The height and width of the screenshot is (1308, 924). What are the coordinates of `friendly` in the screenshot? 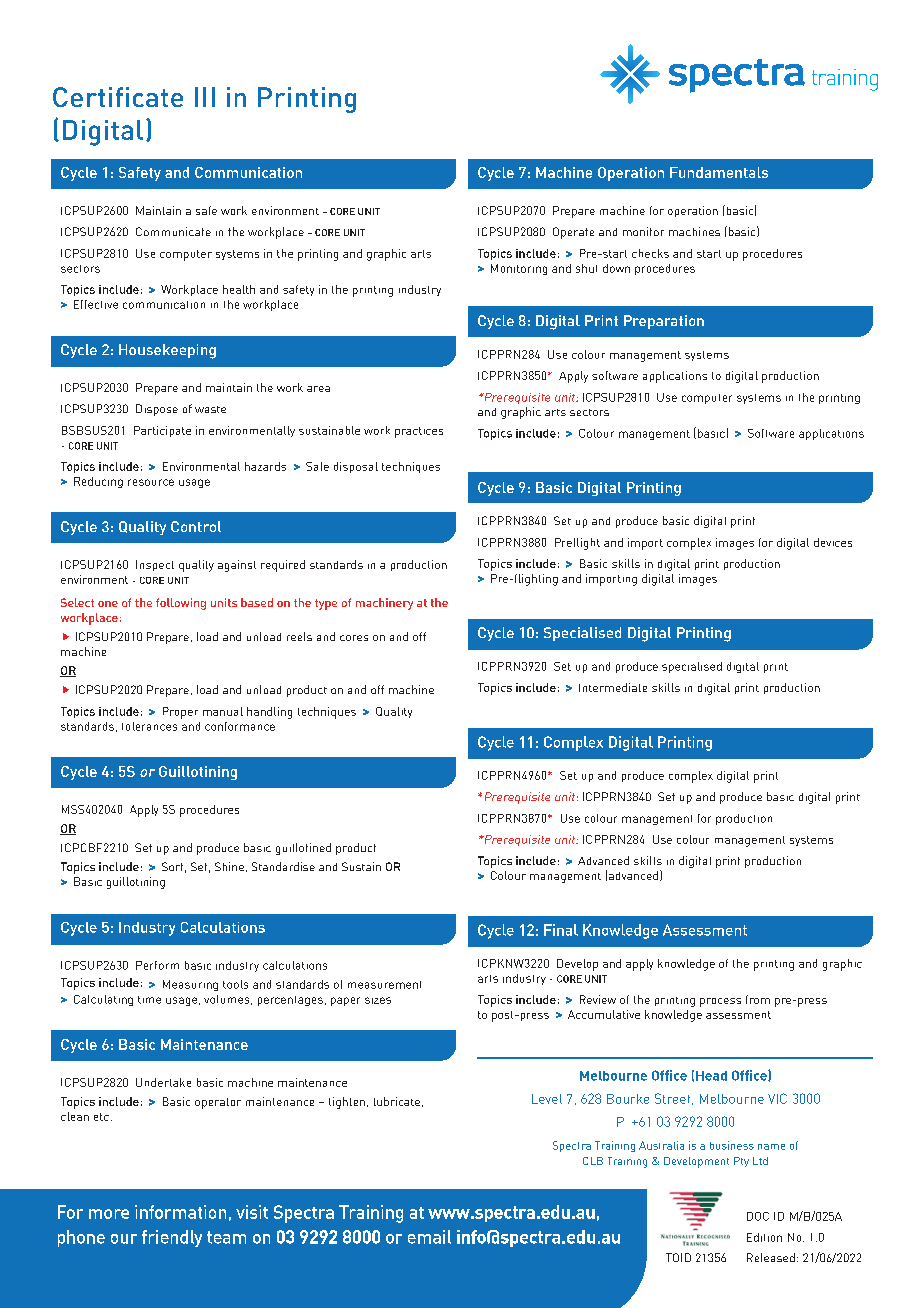 It's located at (172, 1238).
